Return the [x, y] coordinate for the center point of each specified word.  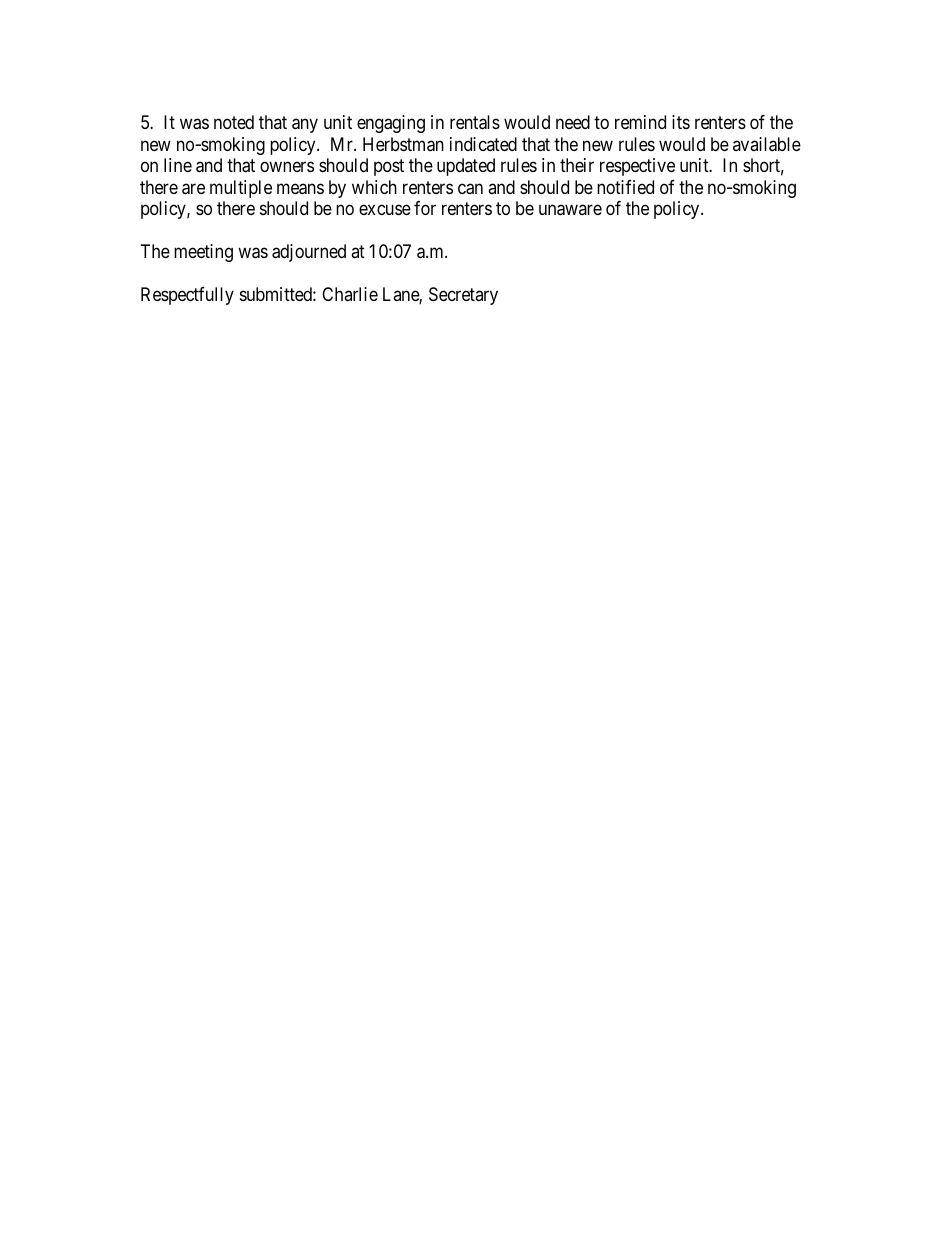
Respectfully [187, 296]
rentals [475, 122]
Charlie [350, 294]
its [681, 122]
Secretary [463, 296]
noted [234, 122]
